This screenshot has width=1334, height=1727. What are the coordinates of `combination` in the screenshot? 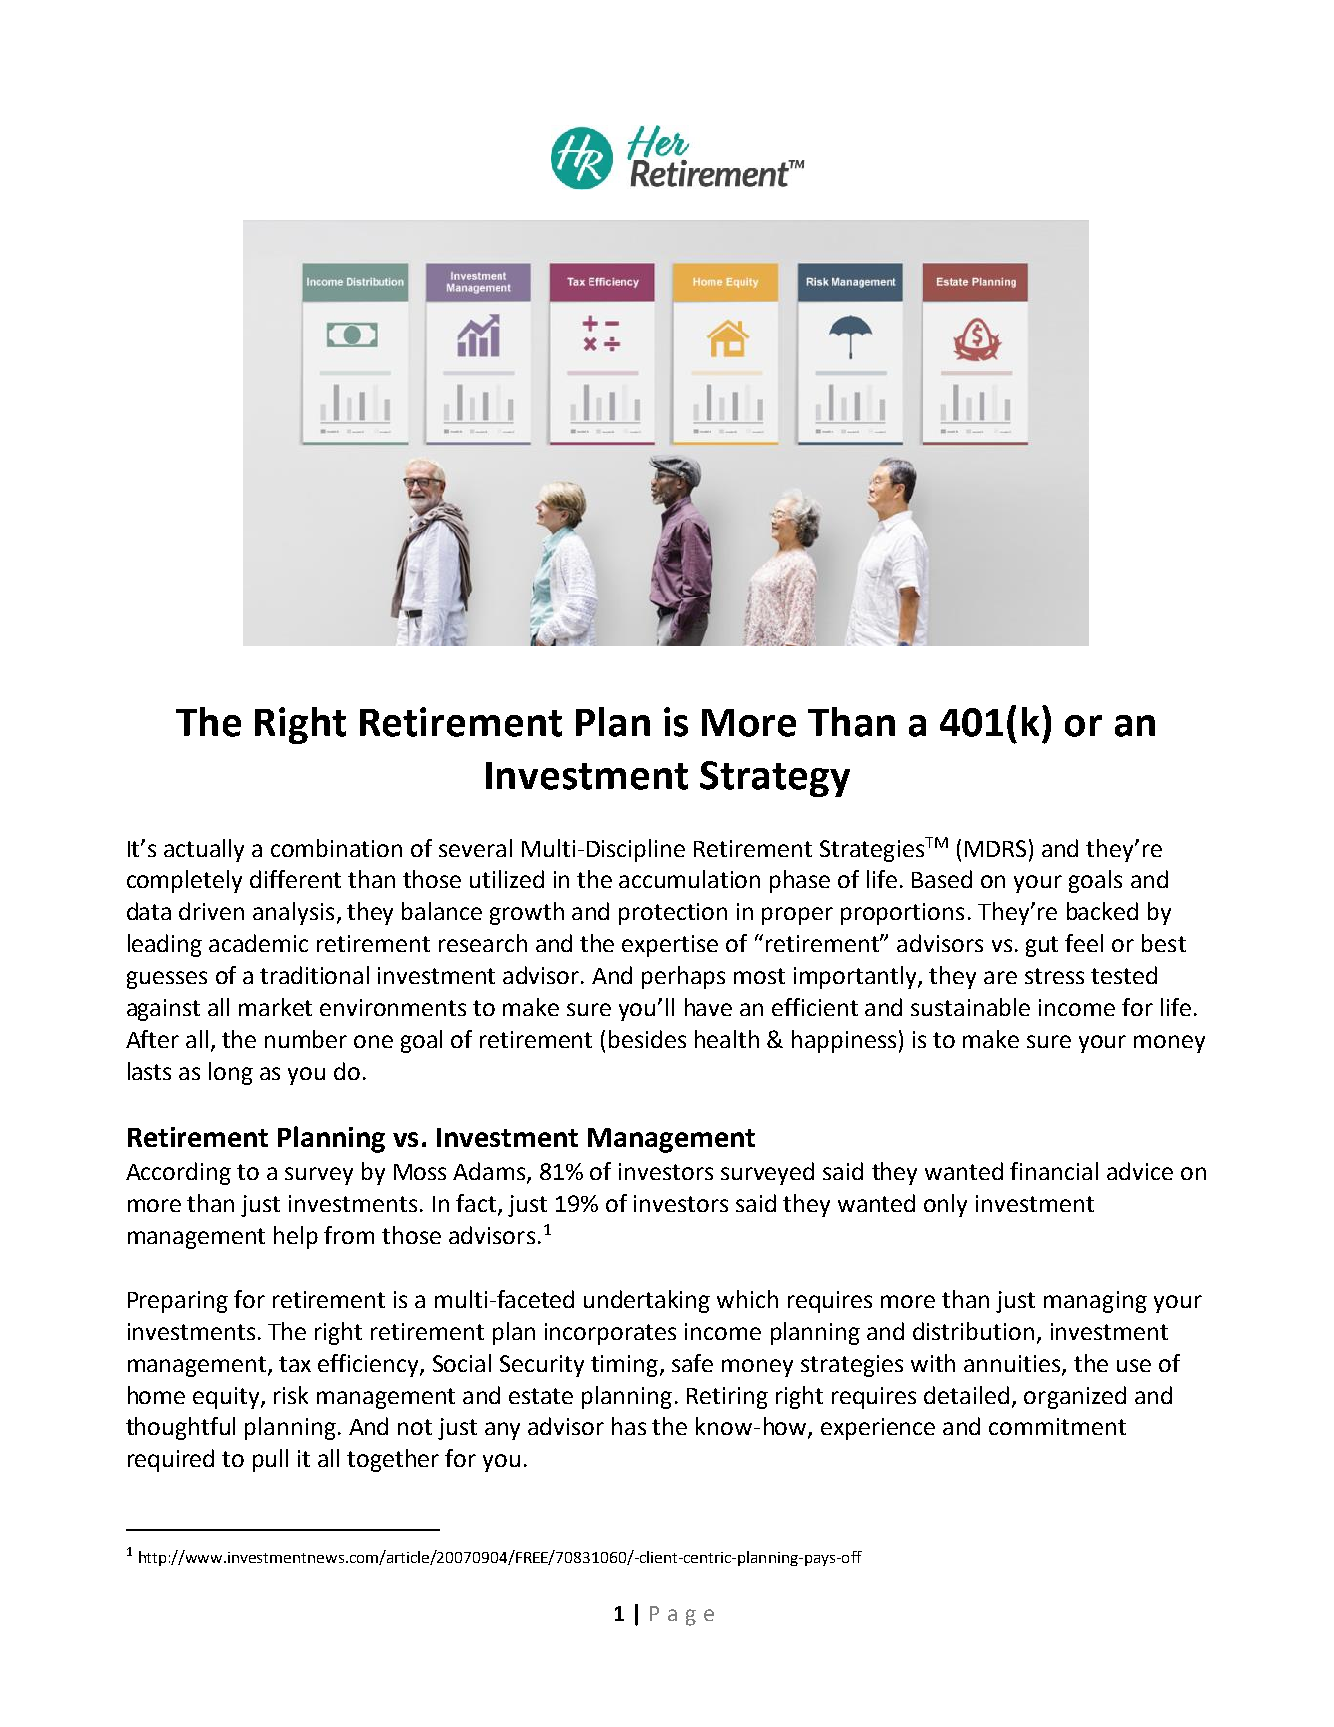 It's located at (336, 848).
